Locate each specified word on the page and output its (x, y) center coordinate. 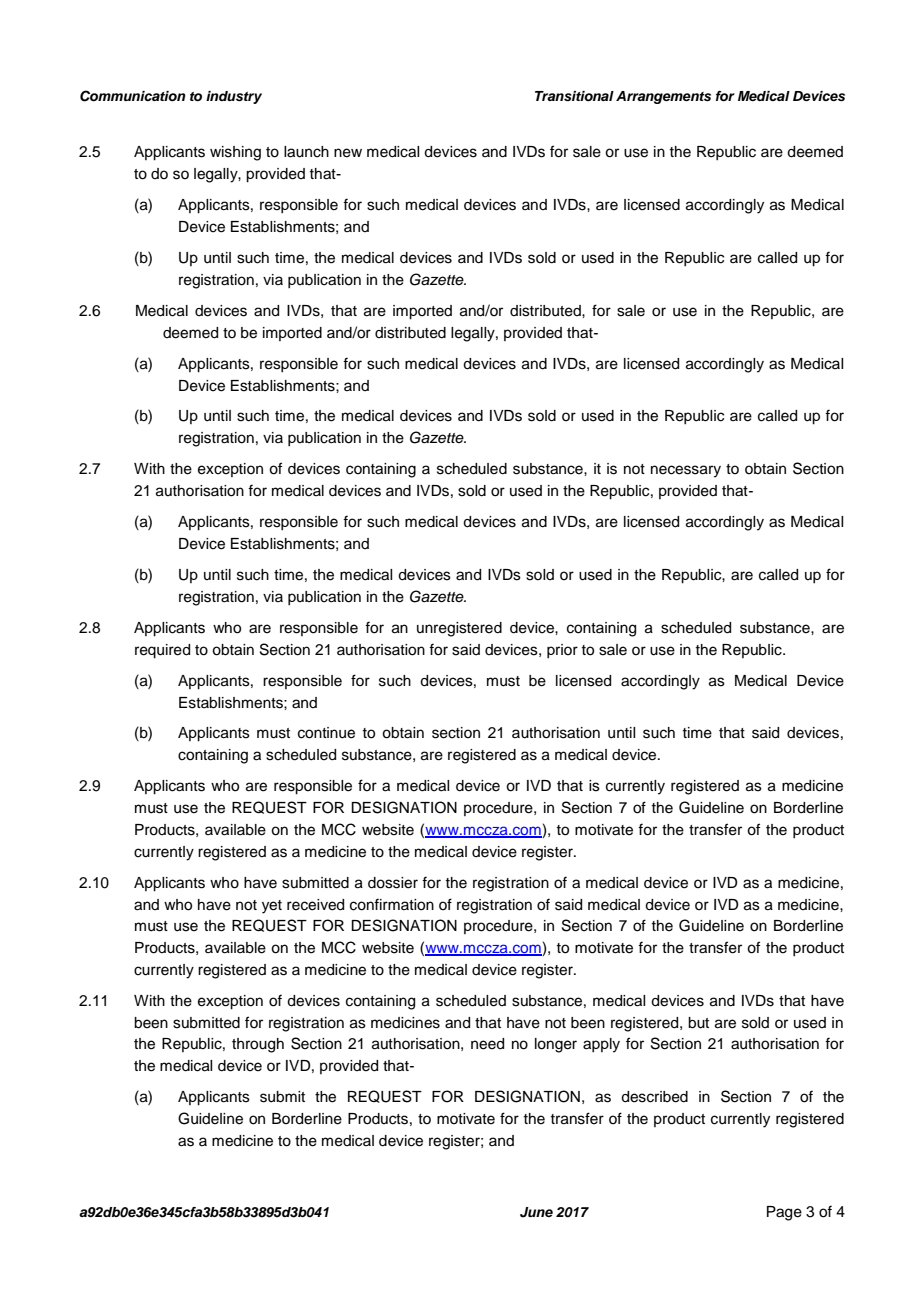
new (348, 153)
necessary (686, 471)
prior (562, 651)
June (536, 1212)
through (258, 1045)
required (162, 651)
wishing (235, 153)
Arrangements (663, 97)
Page (784, 1213)
